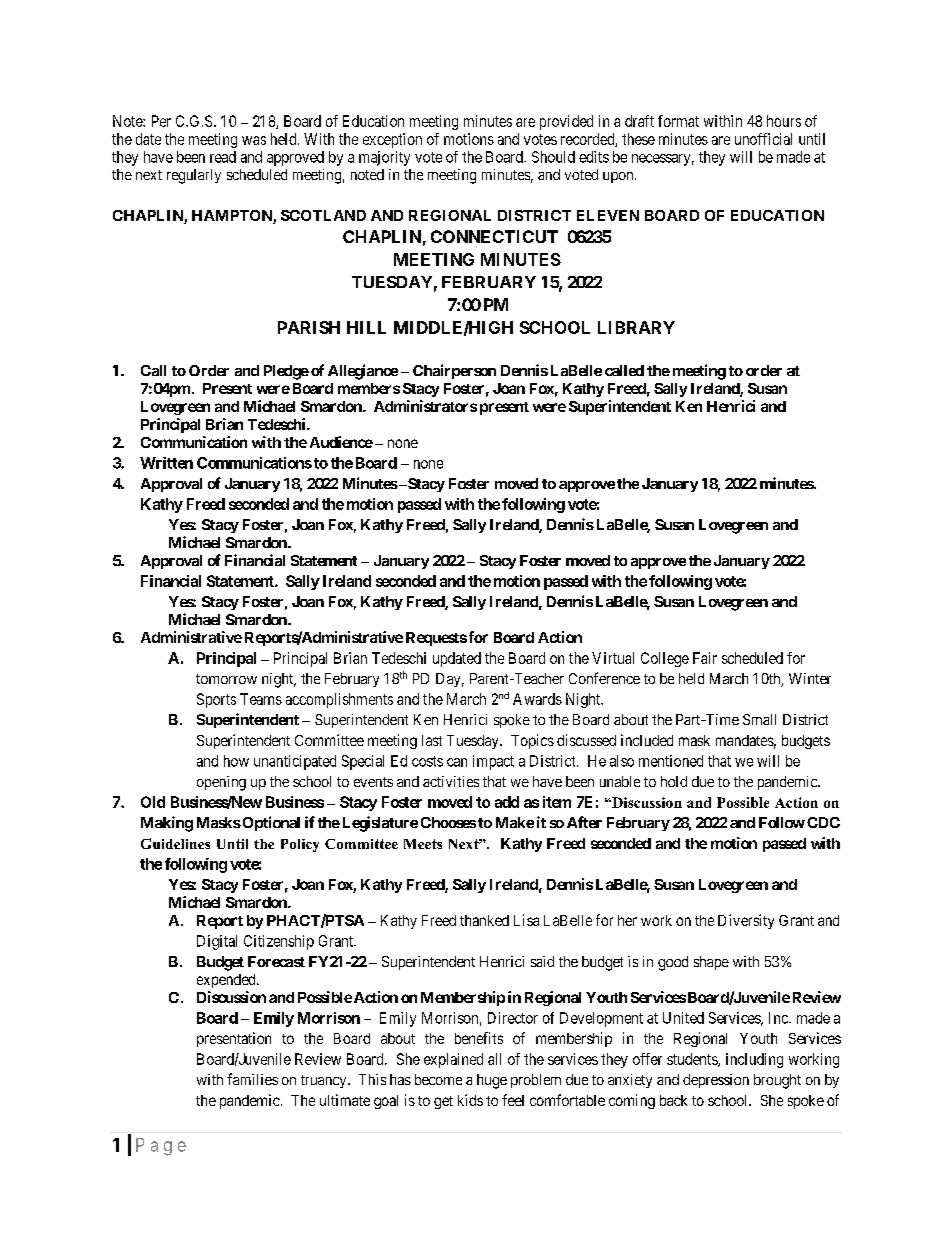  I want to click on tomorrow, so click(226, 679).
